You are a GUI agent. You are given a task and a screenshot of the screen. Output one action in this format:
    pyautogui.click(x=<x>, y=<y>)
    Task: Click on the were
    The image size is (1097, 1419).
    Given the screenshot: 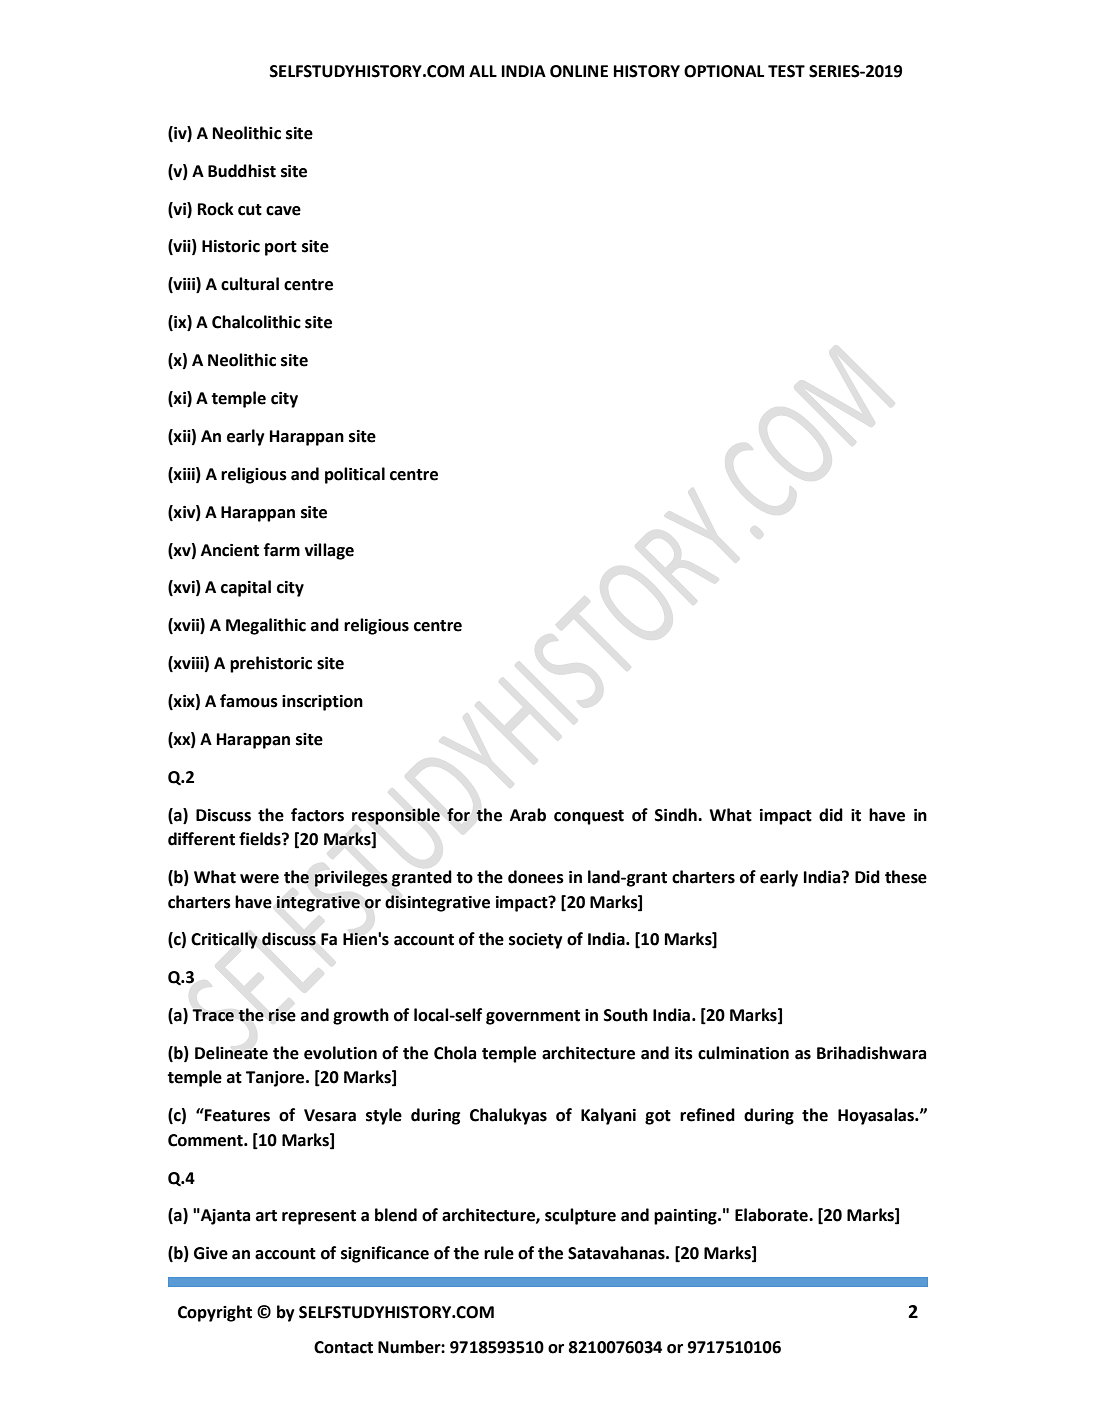 What is the action you would take?
    pyautogui.click(x=259, y=879)
